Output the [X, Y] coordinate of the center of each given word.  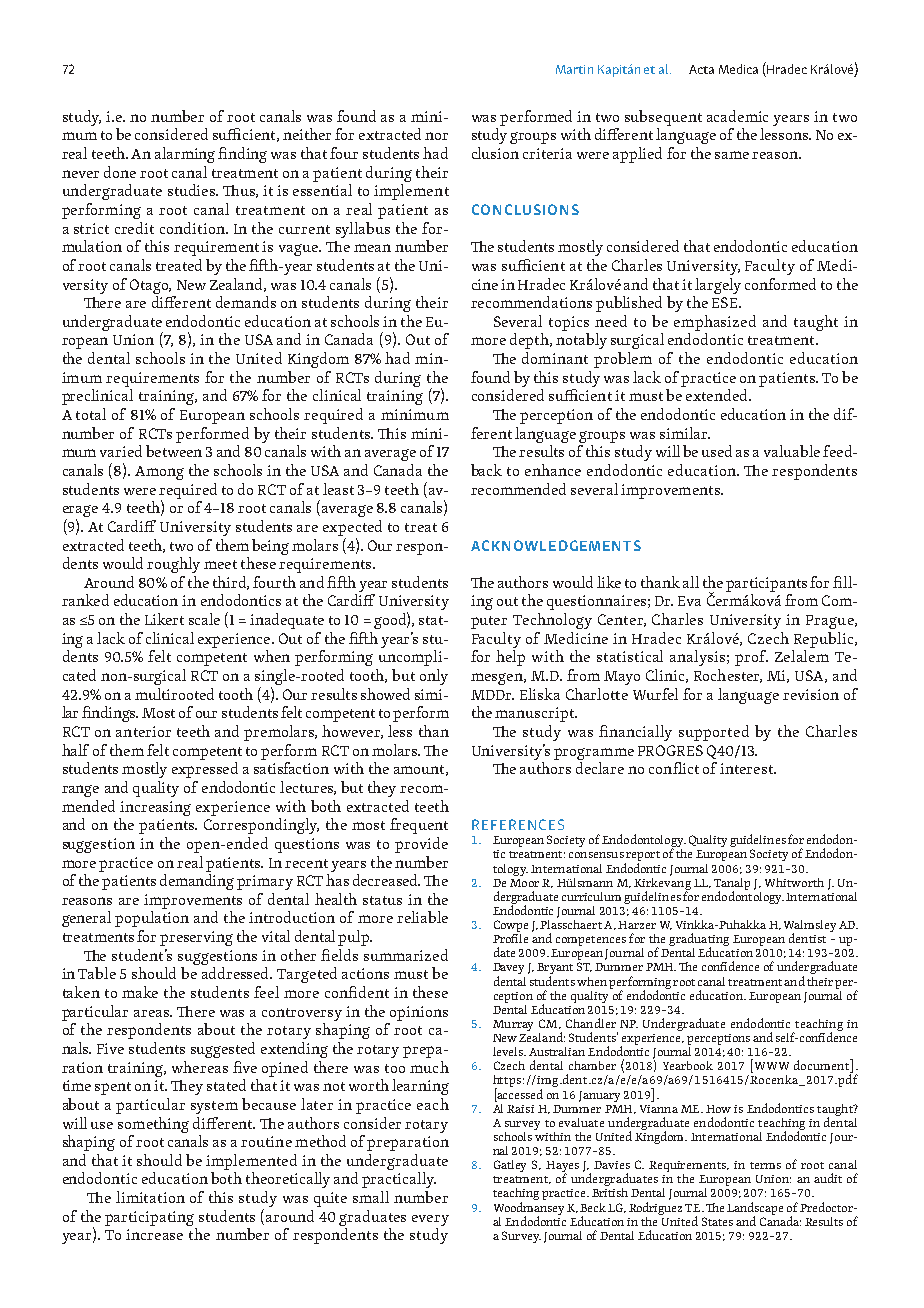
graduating [699, 941]
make [140, 992]
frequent [419, 826]
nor [436, 136]
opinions [419, 1013]
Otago [150, 286]
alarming [185, 155]
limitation [150, 1197]
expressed [205, 770]
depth [530, 341]
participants [766, 584]
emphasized [715, 323]
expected [352, 528]
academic [737, 116]
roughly [173, 565]
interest [747, 768]
